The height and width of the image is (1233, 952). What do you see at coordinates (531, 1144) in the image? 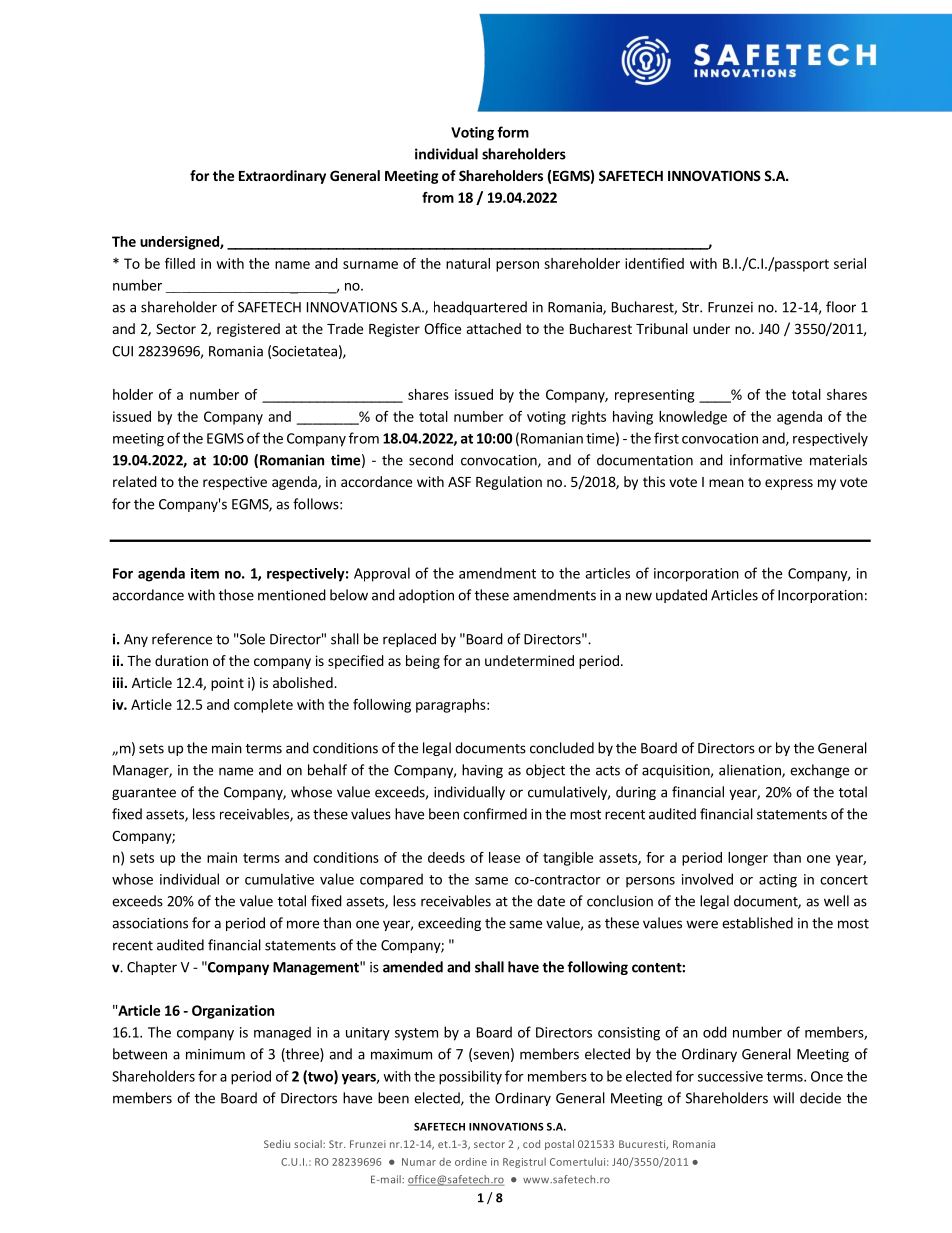
I see `cod` at bounding box center [531, 1144].
